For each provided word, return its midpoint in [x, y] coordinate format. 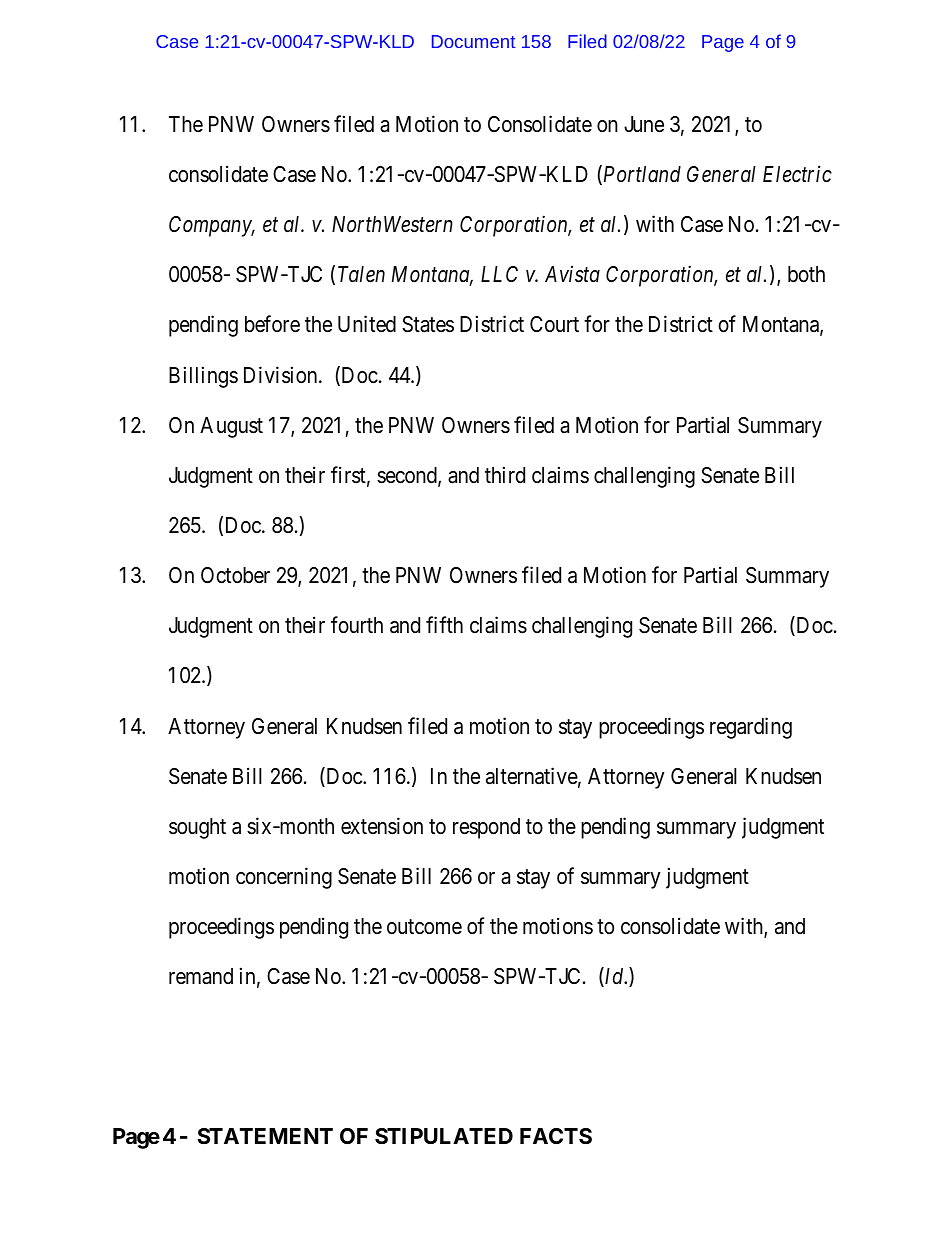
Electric [797, 174]
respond [486, 828]
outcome [424, 927]
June [644, 124]
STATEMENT [265, 1136]
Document [473, 41]
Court [554, 324]
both [806, 274]
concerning [284, 878]
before [272, 324]
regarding [751, 728]
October [235, 575]
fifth [444, 624]
